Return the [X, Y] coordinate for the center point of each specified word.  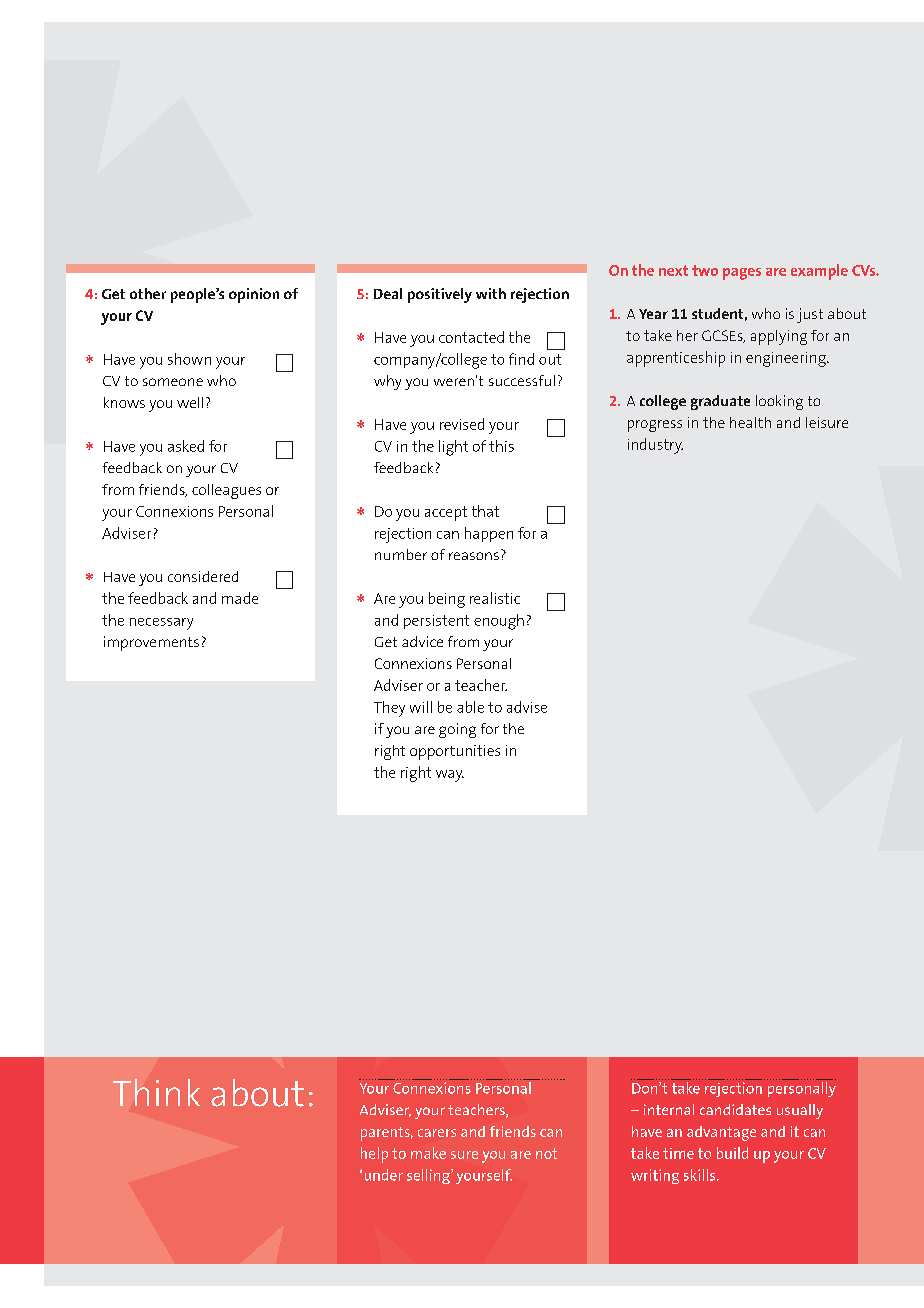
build [732, 1153]
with [491, 293]
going [457, 730]
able [470, 707]
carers [437, 1133]
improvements [151, 643]
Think [156, 1092]
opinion [254, 295]
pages [742, 274]
